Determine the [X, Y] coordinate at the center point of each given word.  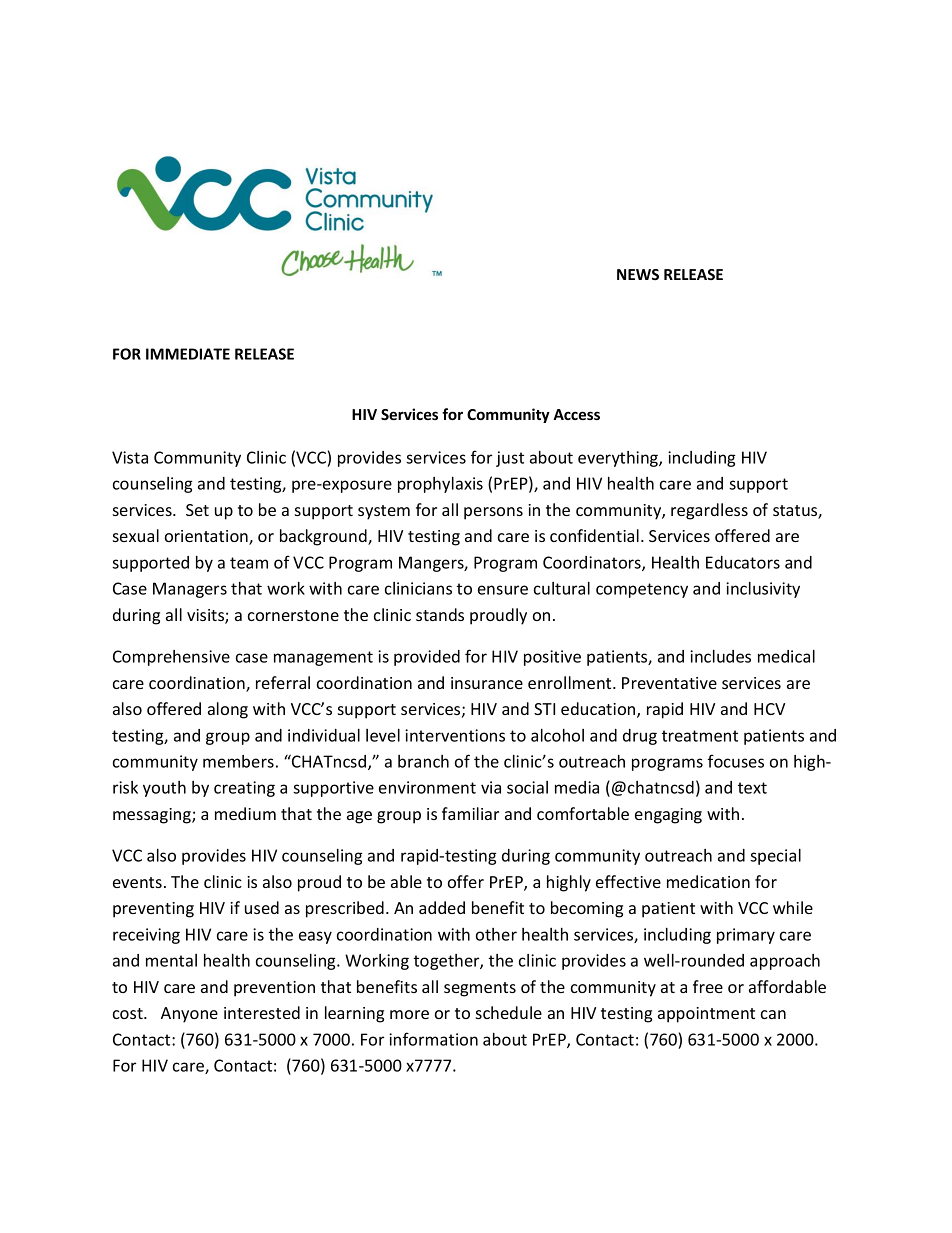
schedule [509, 1012]
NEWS [638, 274]
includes [720, 656]
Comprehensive [171, 658]
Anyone [189, 1015]
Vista [130, 457]
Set [197, 510]
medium [245, 813]
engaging [668, 816]
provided [427, 658]
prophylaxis [440, 485]
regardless [709, 511]
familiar [470, 813]
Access [576, 414]
